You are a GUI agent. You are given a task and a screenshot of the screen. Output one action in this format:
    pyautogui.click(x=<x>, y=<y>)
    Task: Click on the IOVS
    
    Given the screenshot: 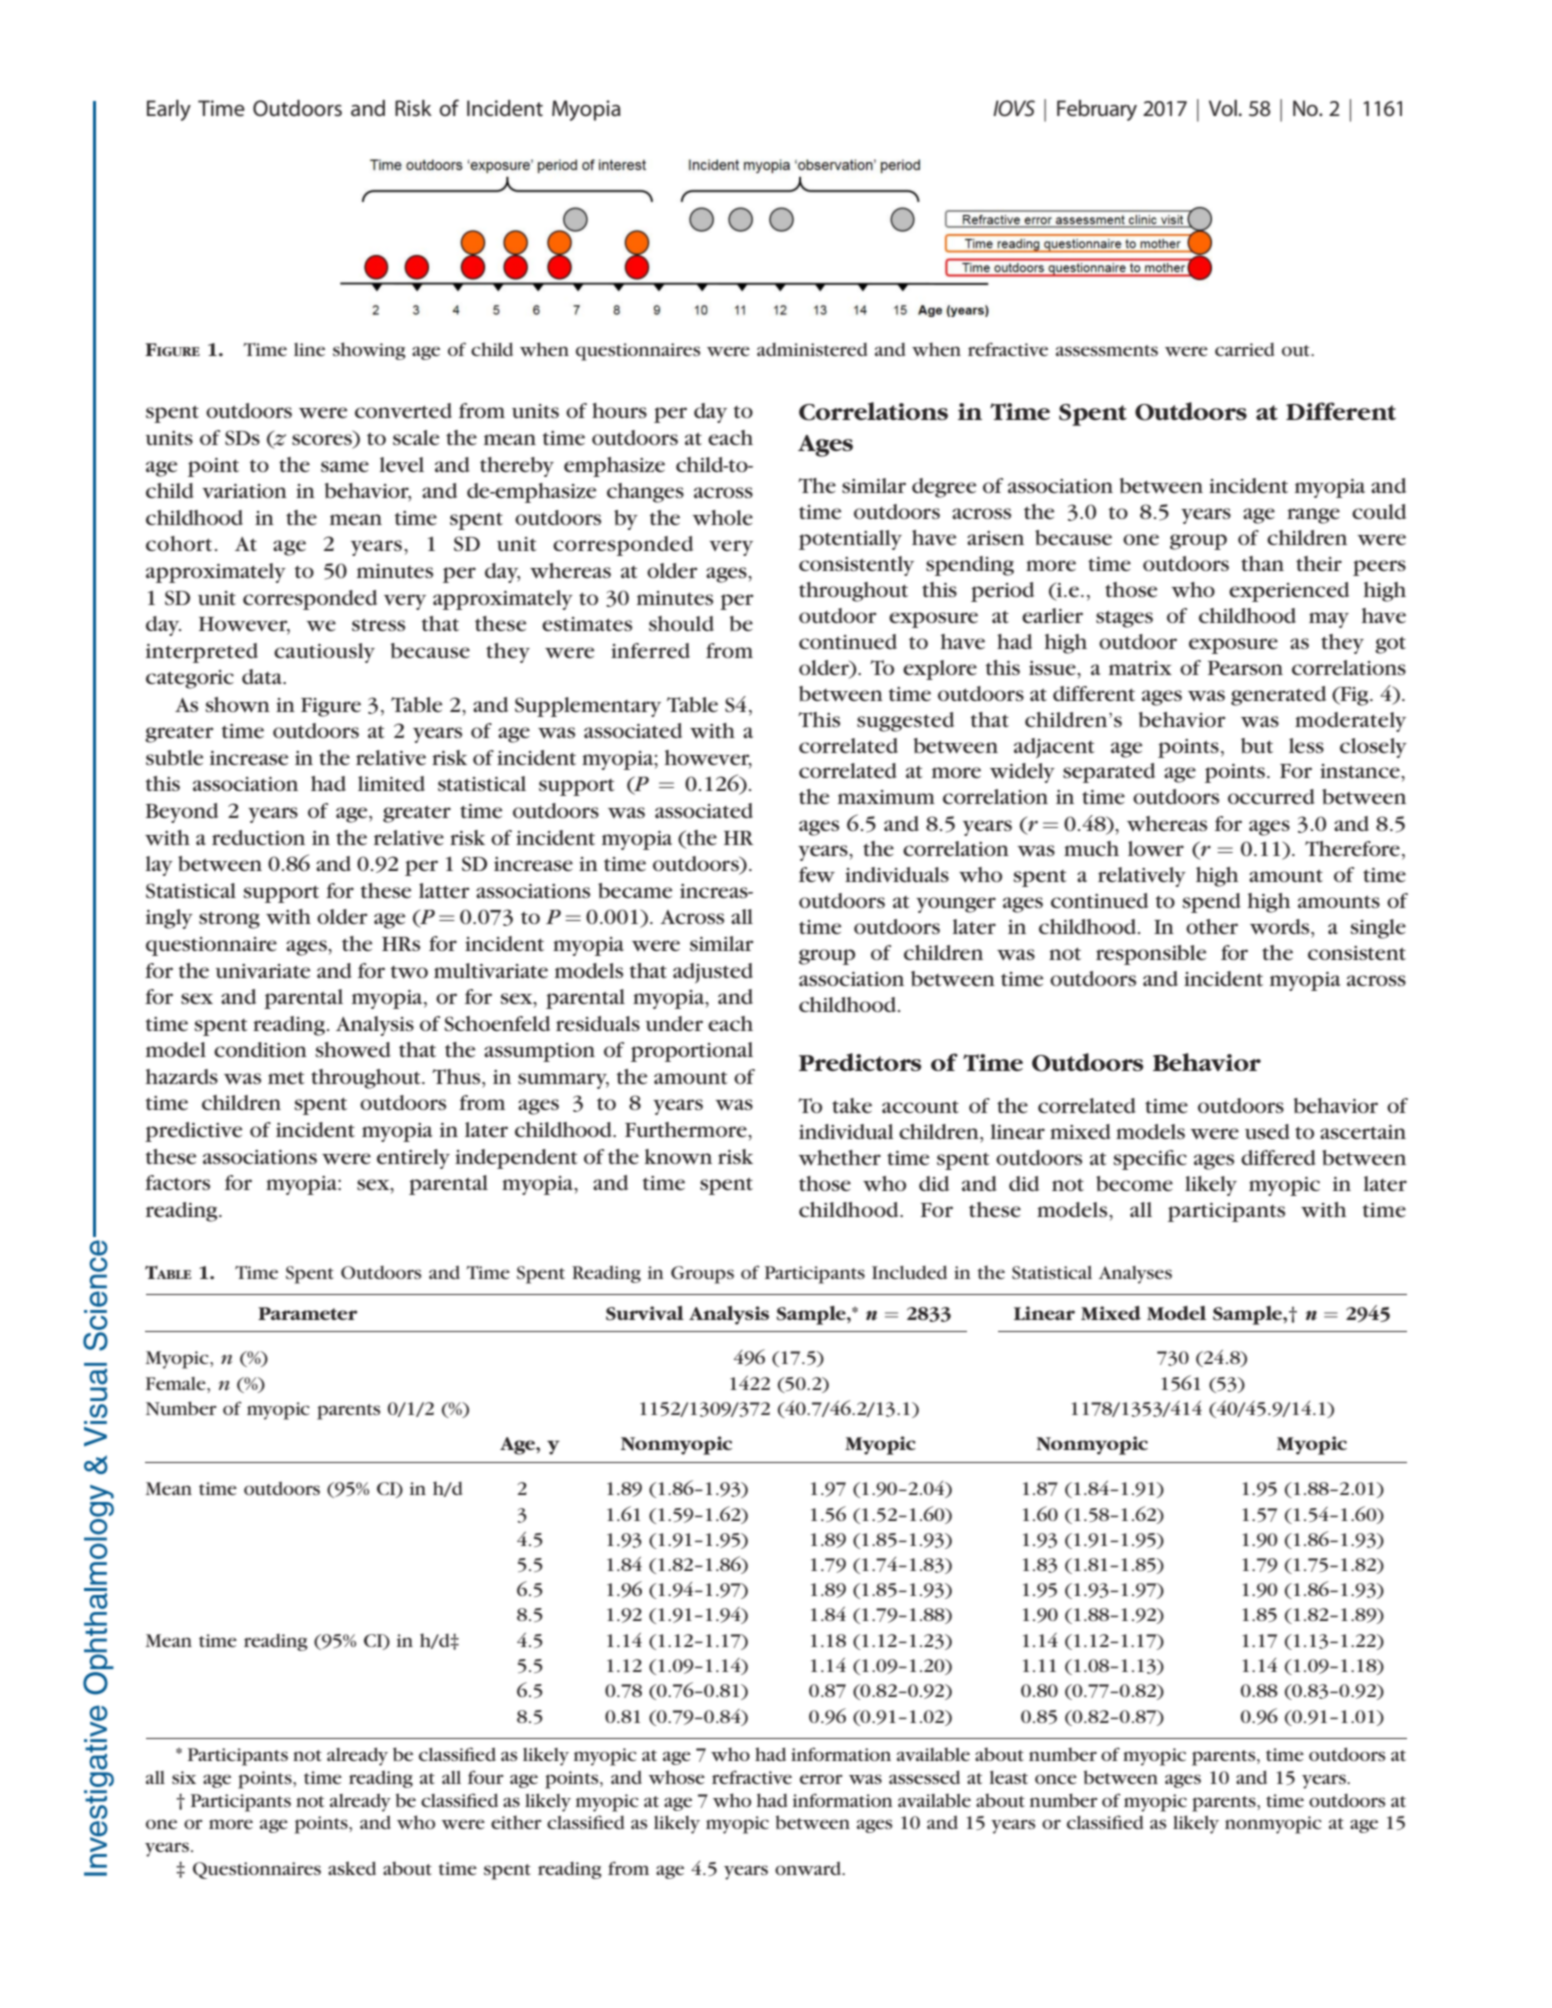 What is the action you would take?
    pyautogui.click(x=1014, y=108)
